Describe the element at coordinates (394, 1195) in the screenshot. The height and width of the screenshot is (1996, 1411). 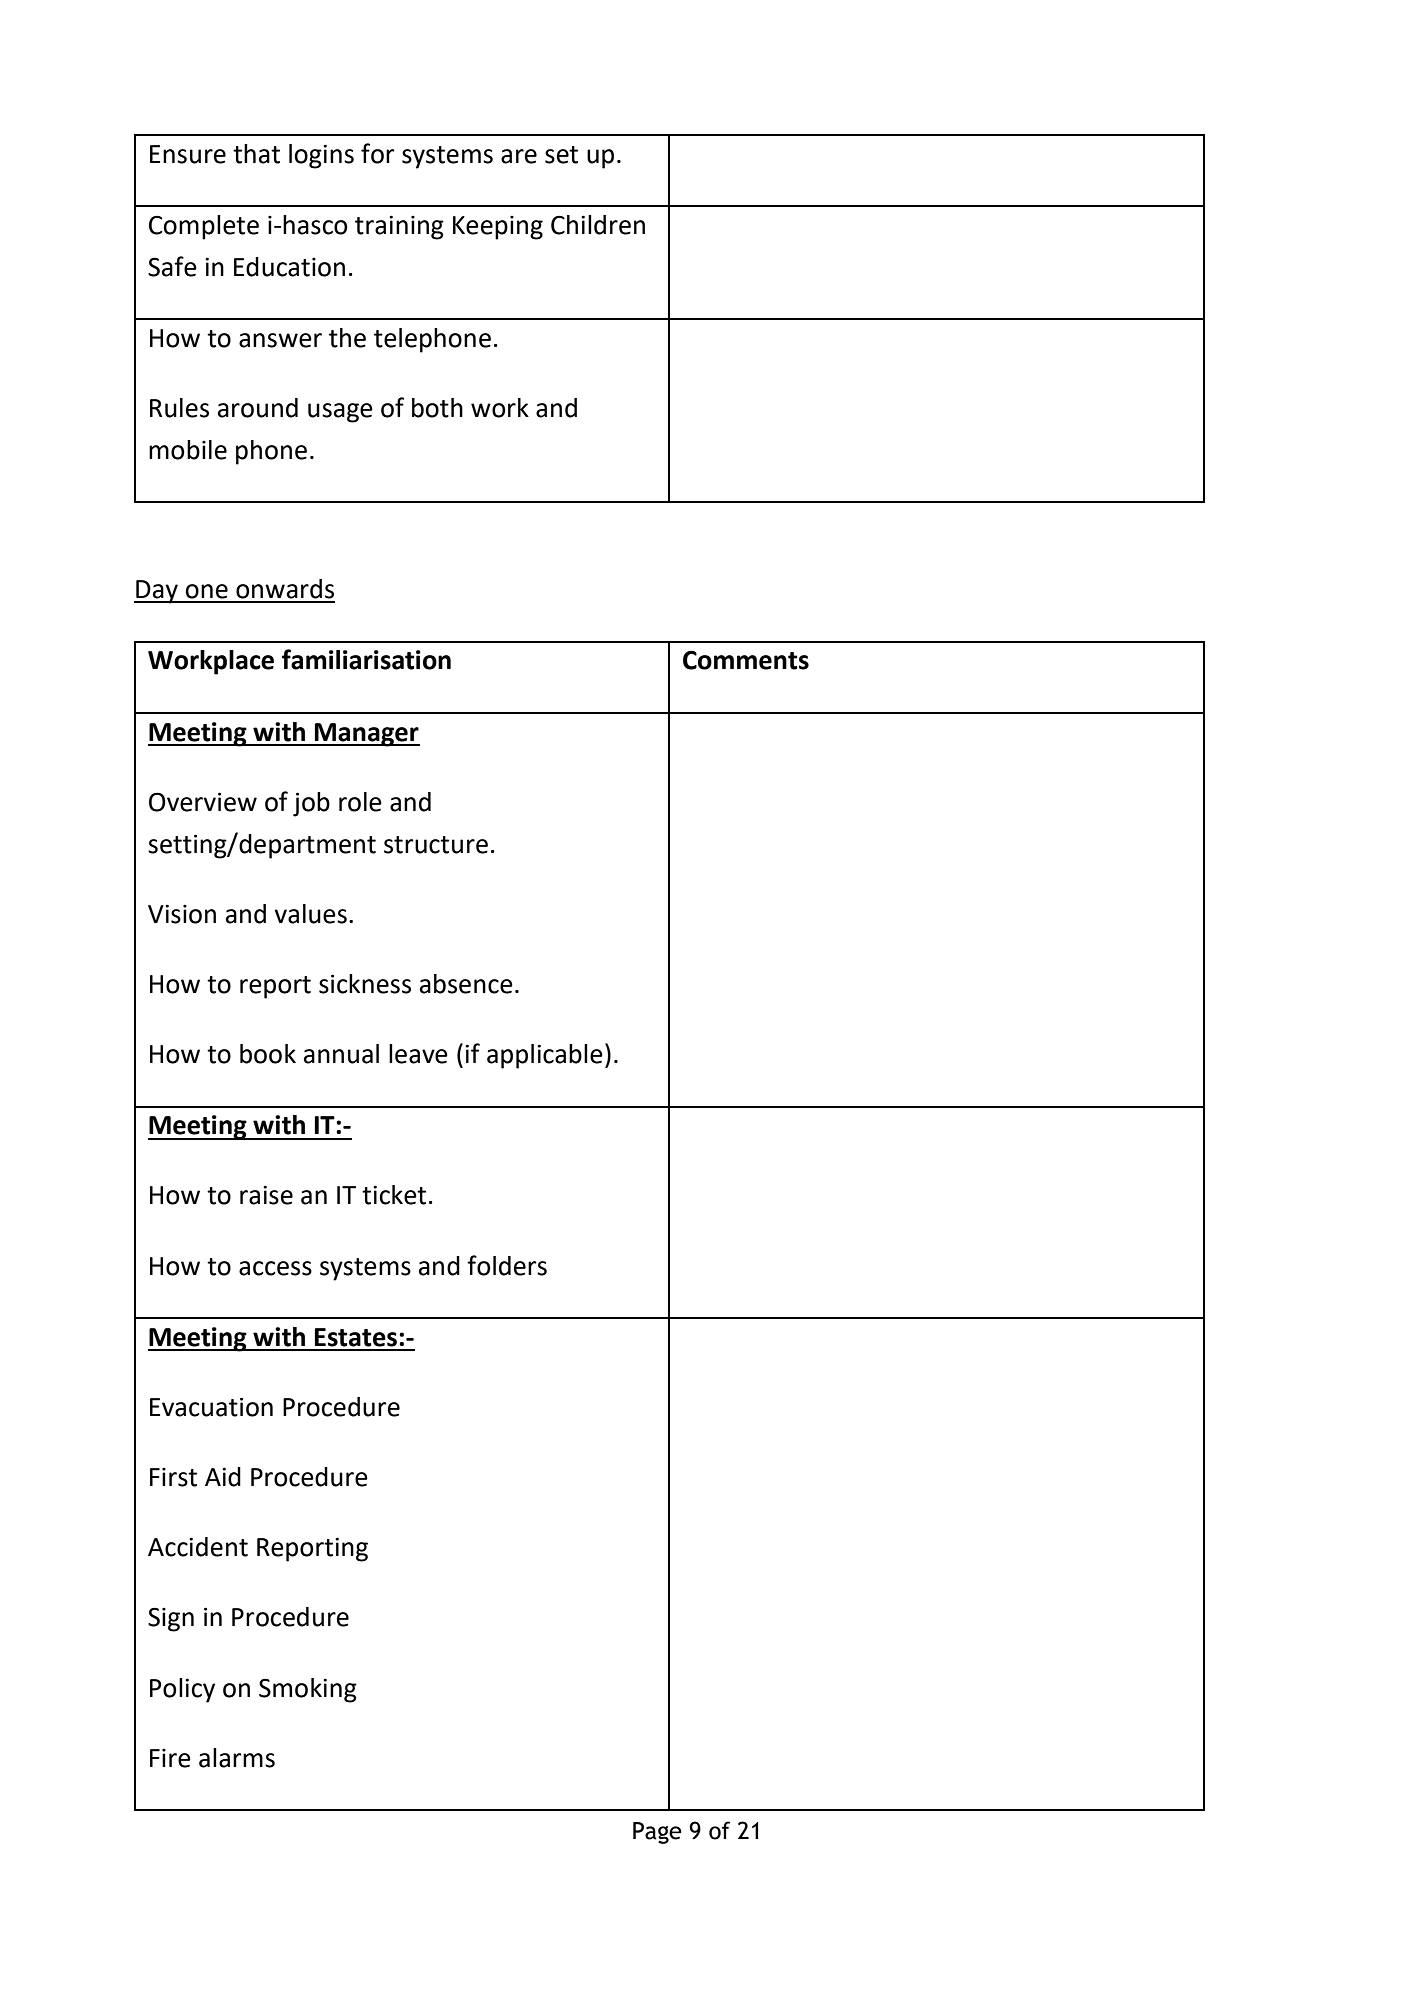
I see `ticket` at that location.
